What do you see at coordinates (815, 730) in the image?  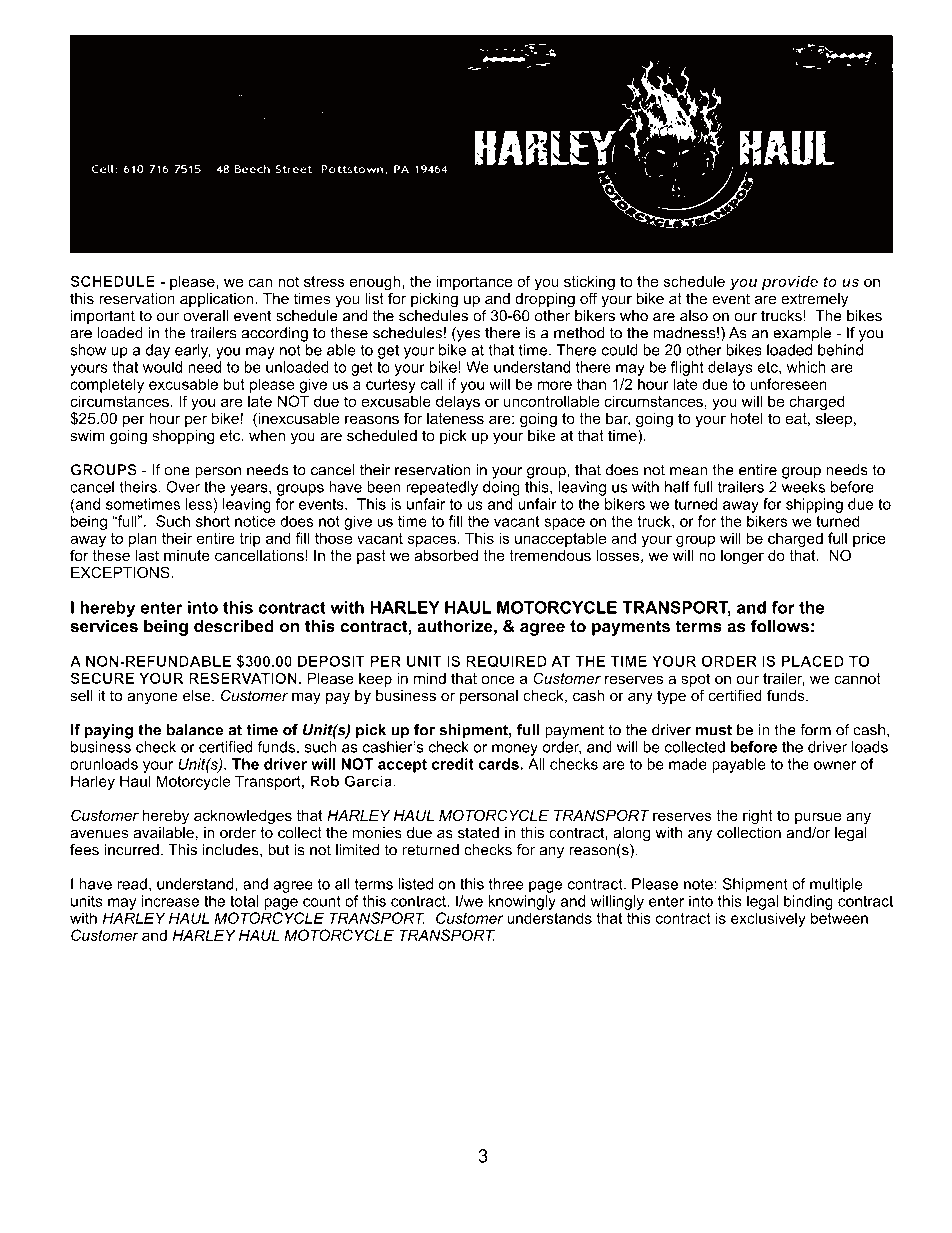 I see `form` at bounding box center [815, 730].
